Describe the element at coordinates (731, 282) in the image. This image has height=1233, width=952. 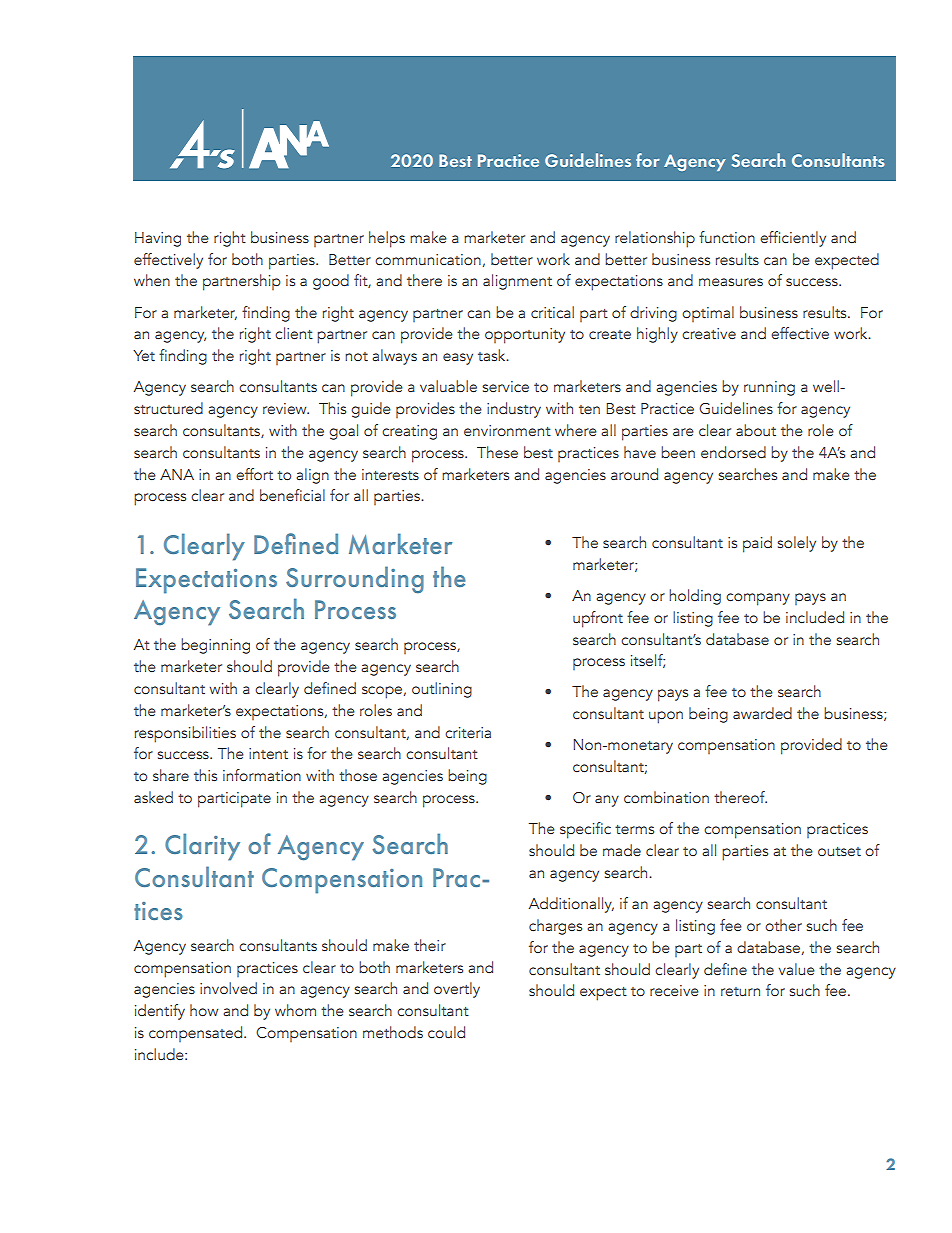
I see `measures` at that location.
